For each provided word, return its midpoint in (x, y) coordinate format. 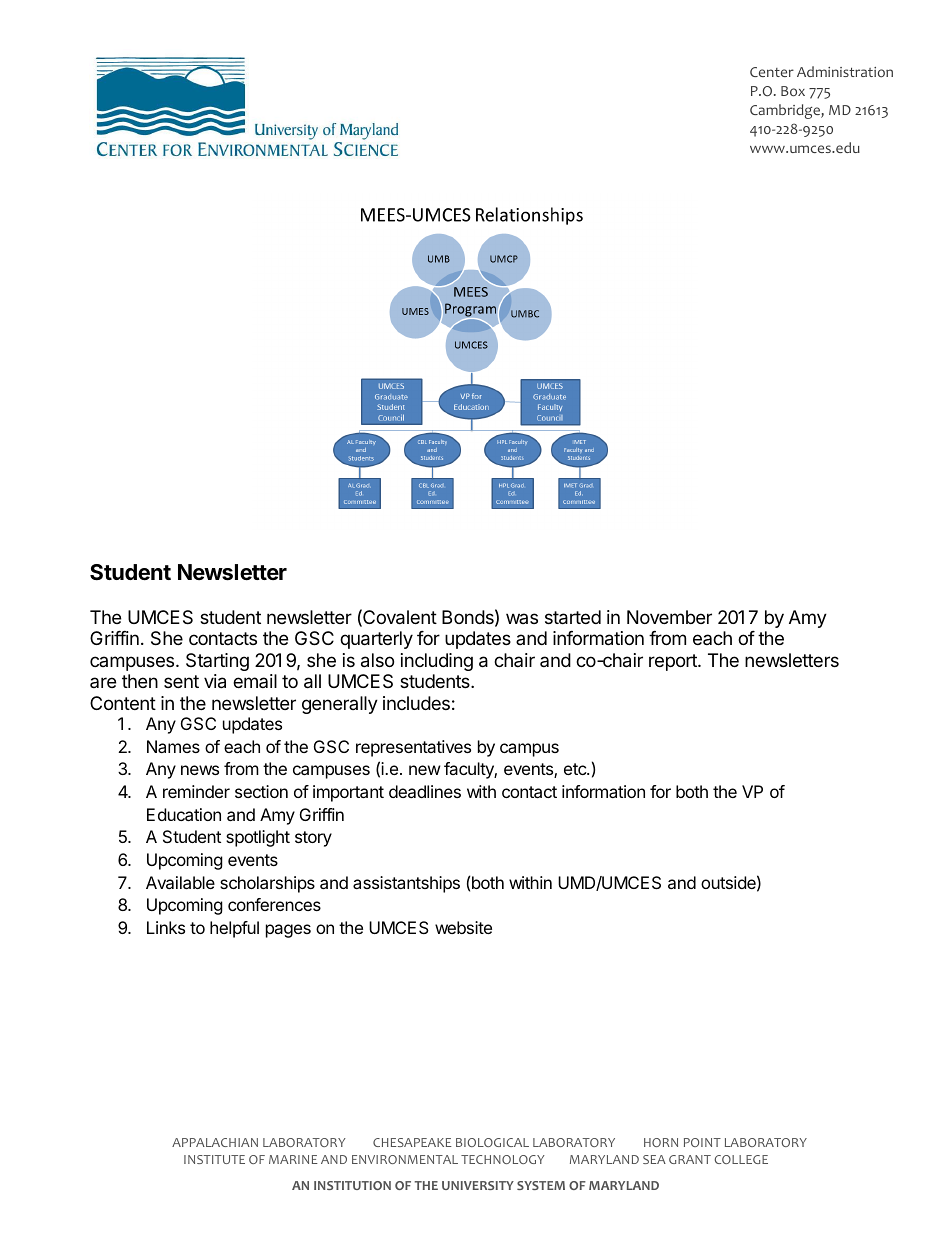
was (522, 618)
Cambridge (786, 111)
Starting (217, 662)
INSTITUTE (214, 1159)
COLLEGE (741, 1159)
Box (793, 91)
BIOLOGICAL (492, 1142)
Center (772, 72)
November (669, 617)
